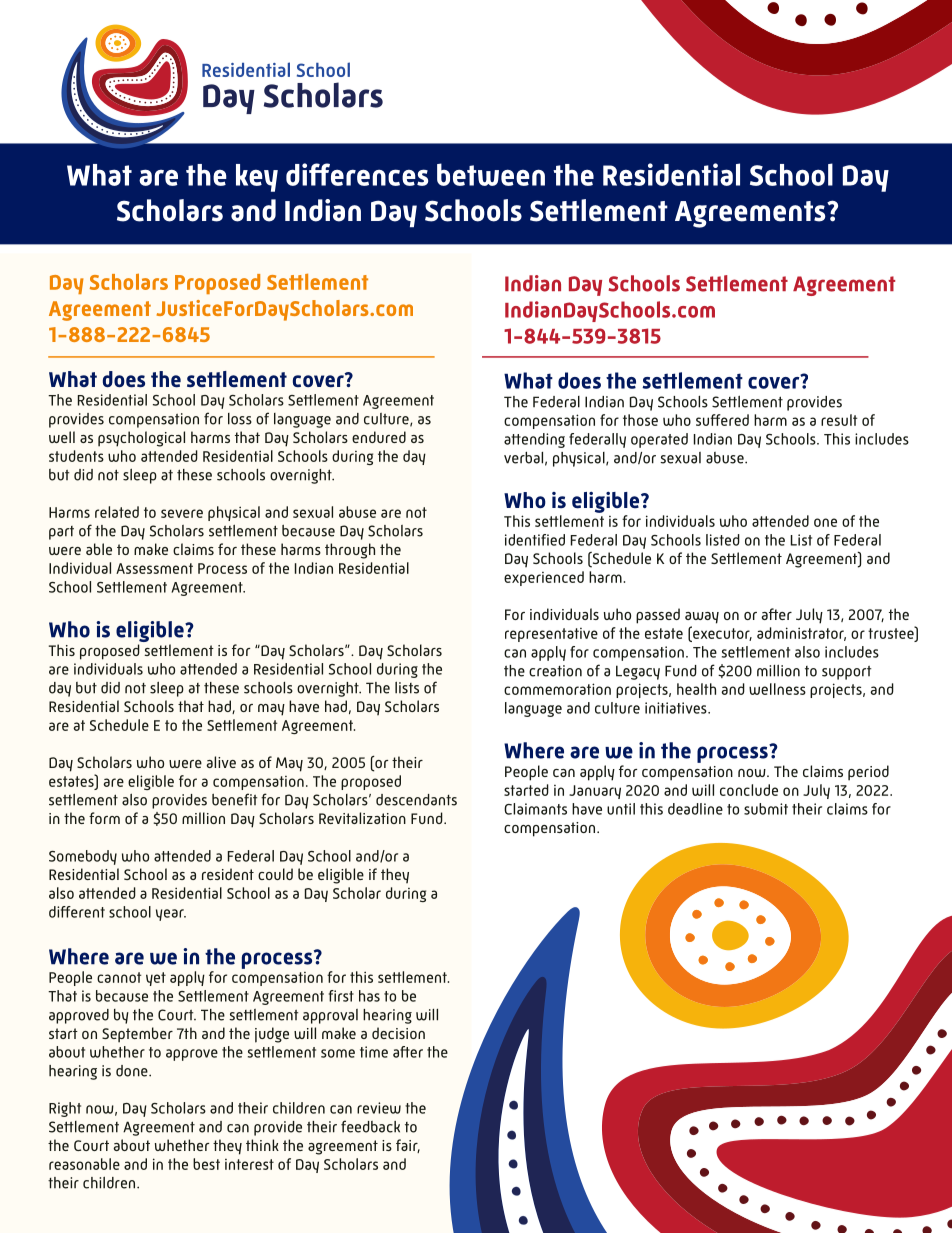  Describe the element at coordinates (491, 174) in the page. I see `between` at that location.
